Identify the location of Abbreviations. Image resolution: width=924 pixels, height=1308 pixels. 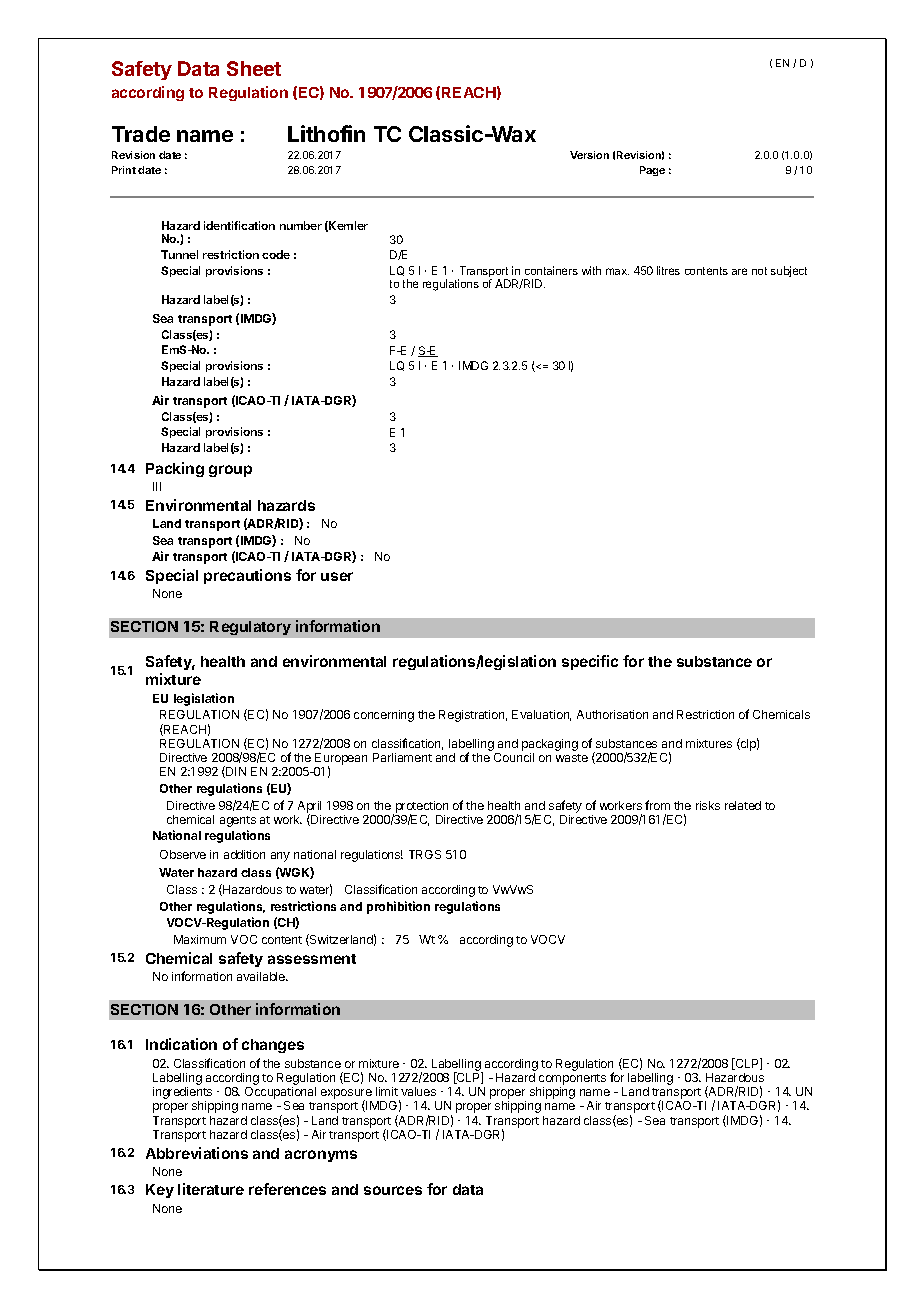
(197, 1153).
